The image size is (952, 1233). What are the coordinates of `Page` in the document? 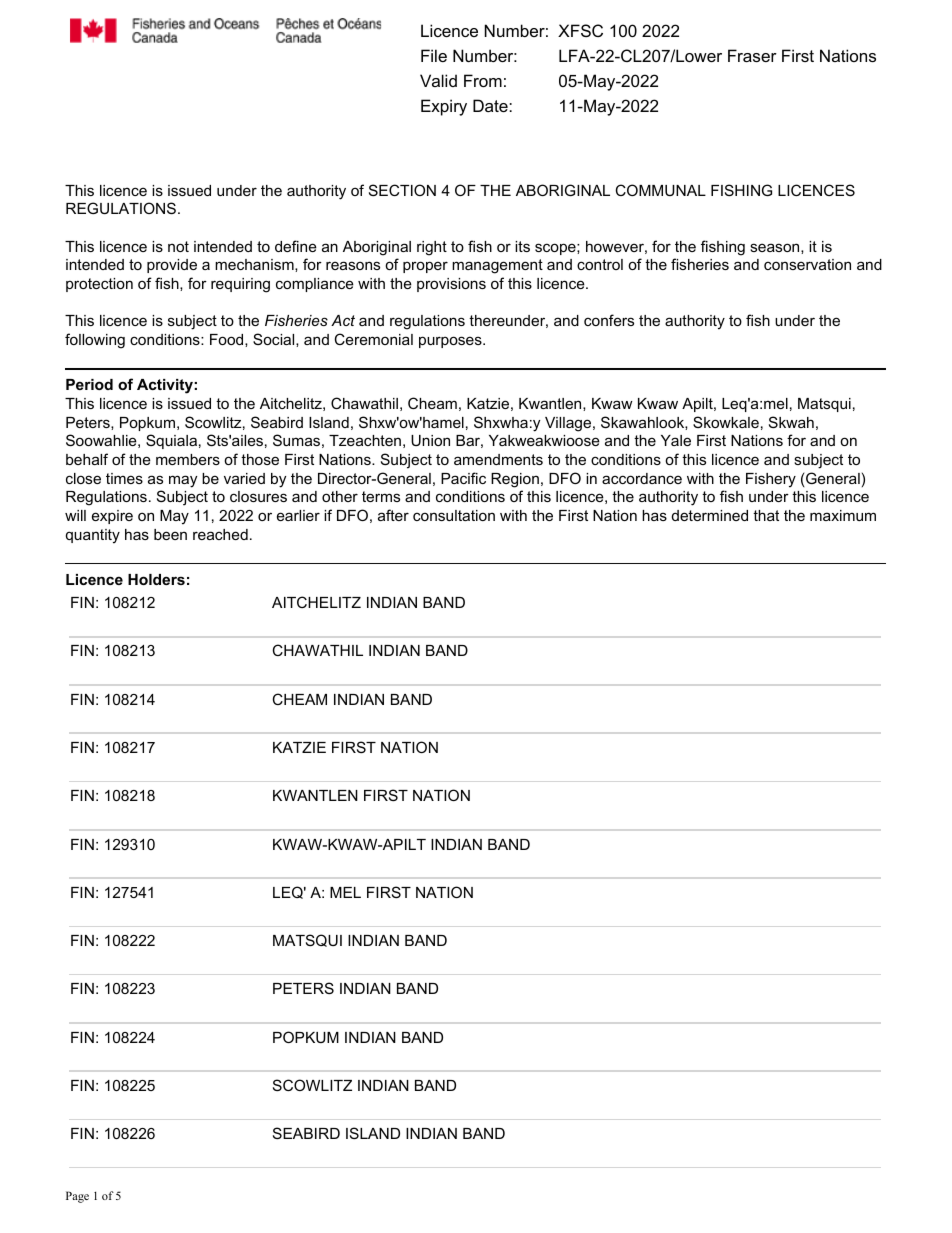 It's located at (77, 1197).
